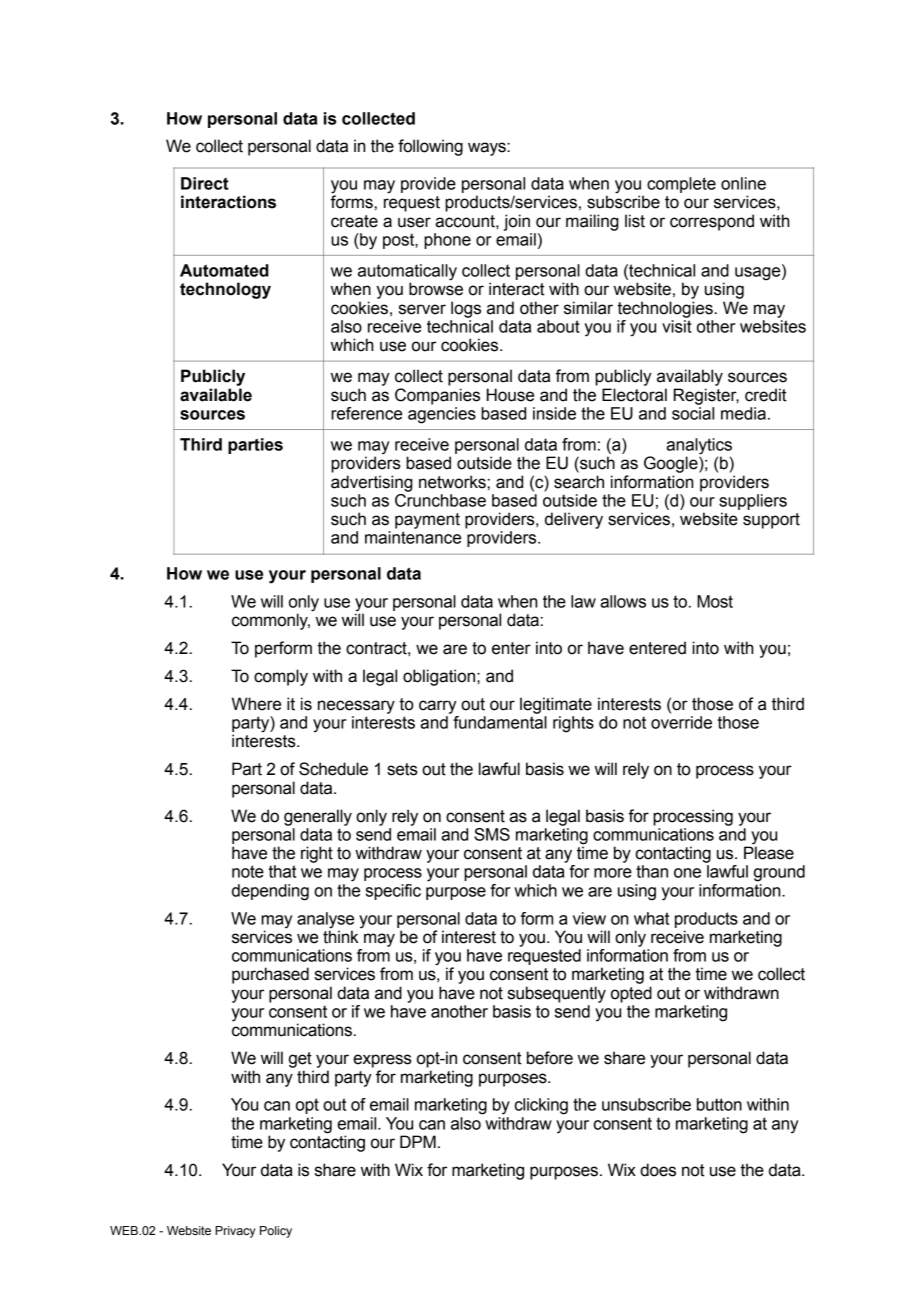 This document has width=924, height=1308. Describe the element at coordinates (276, 1232) in the document. I see `Policy` at that location.
